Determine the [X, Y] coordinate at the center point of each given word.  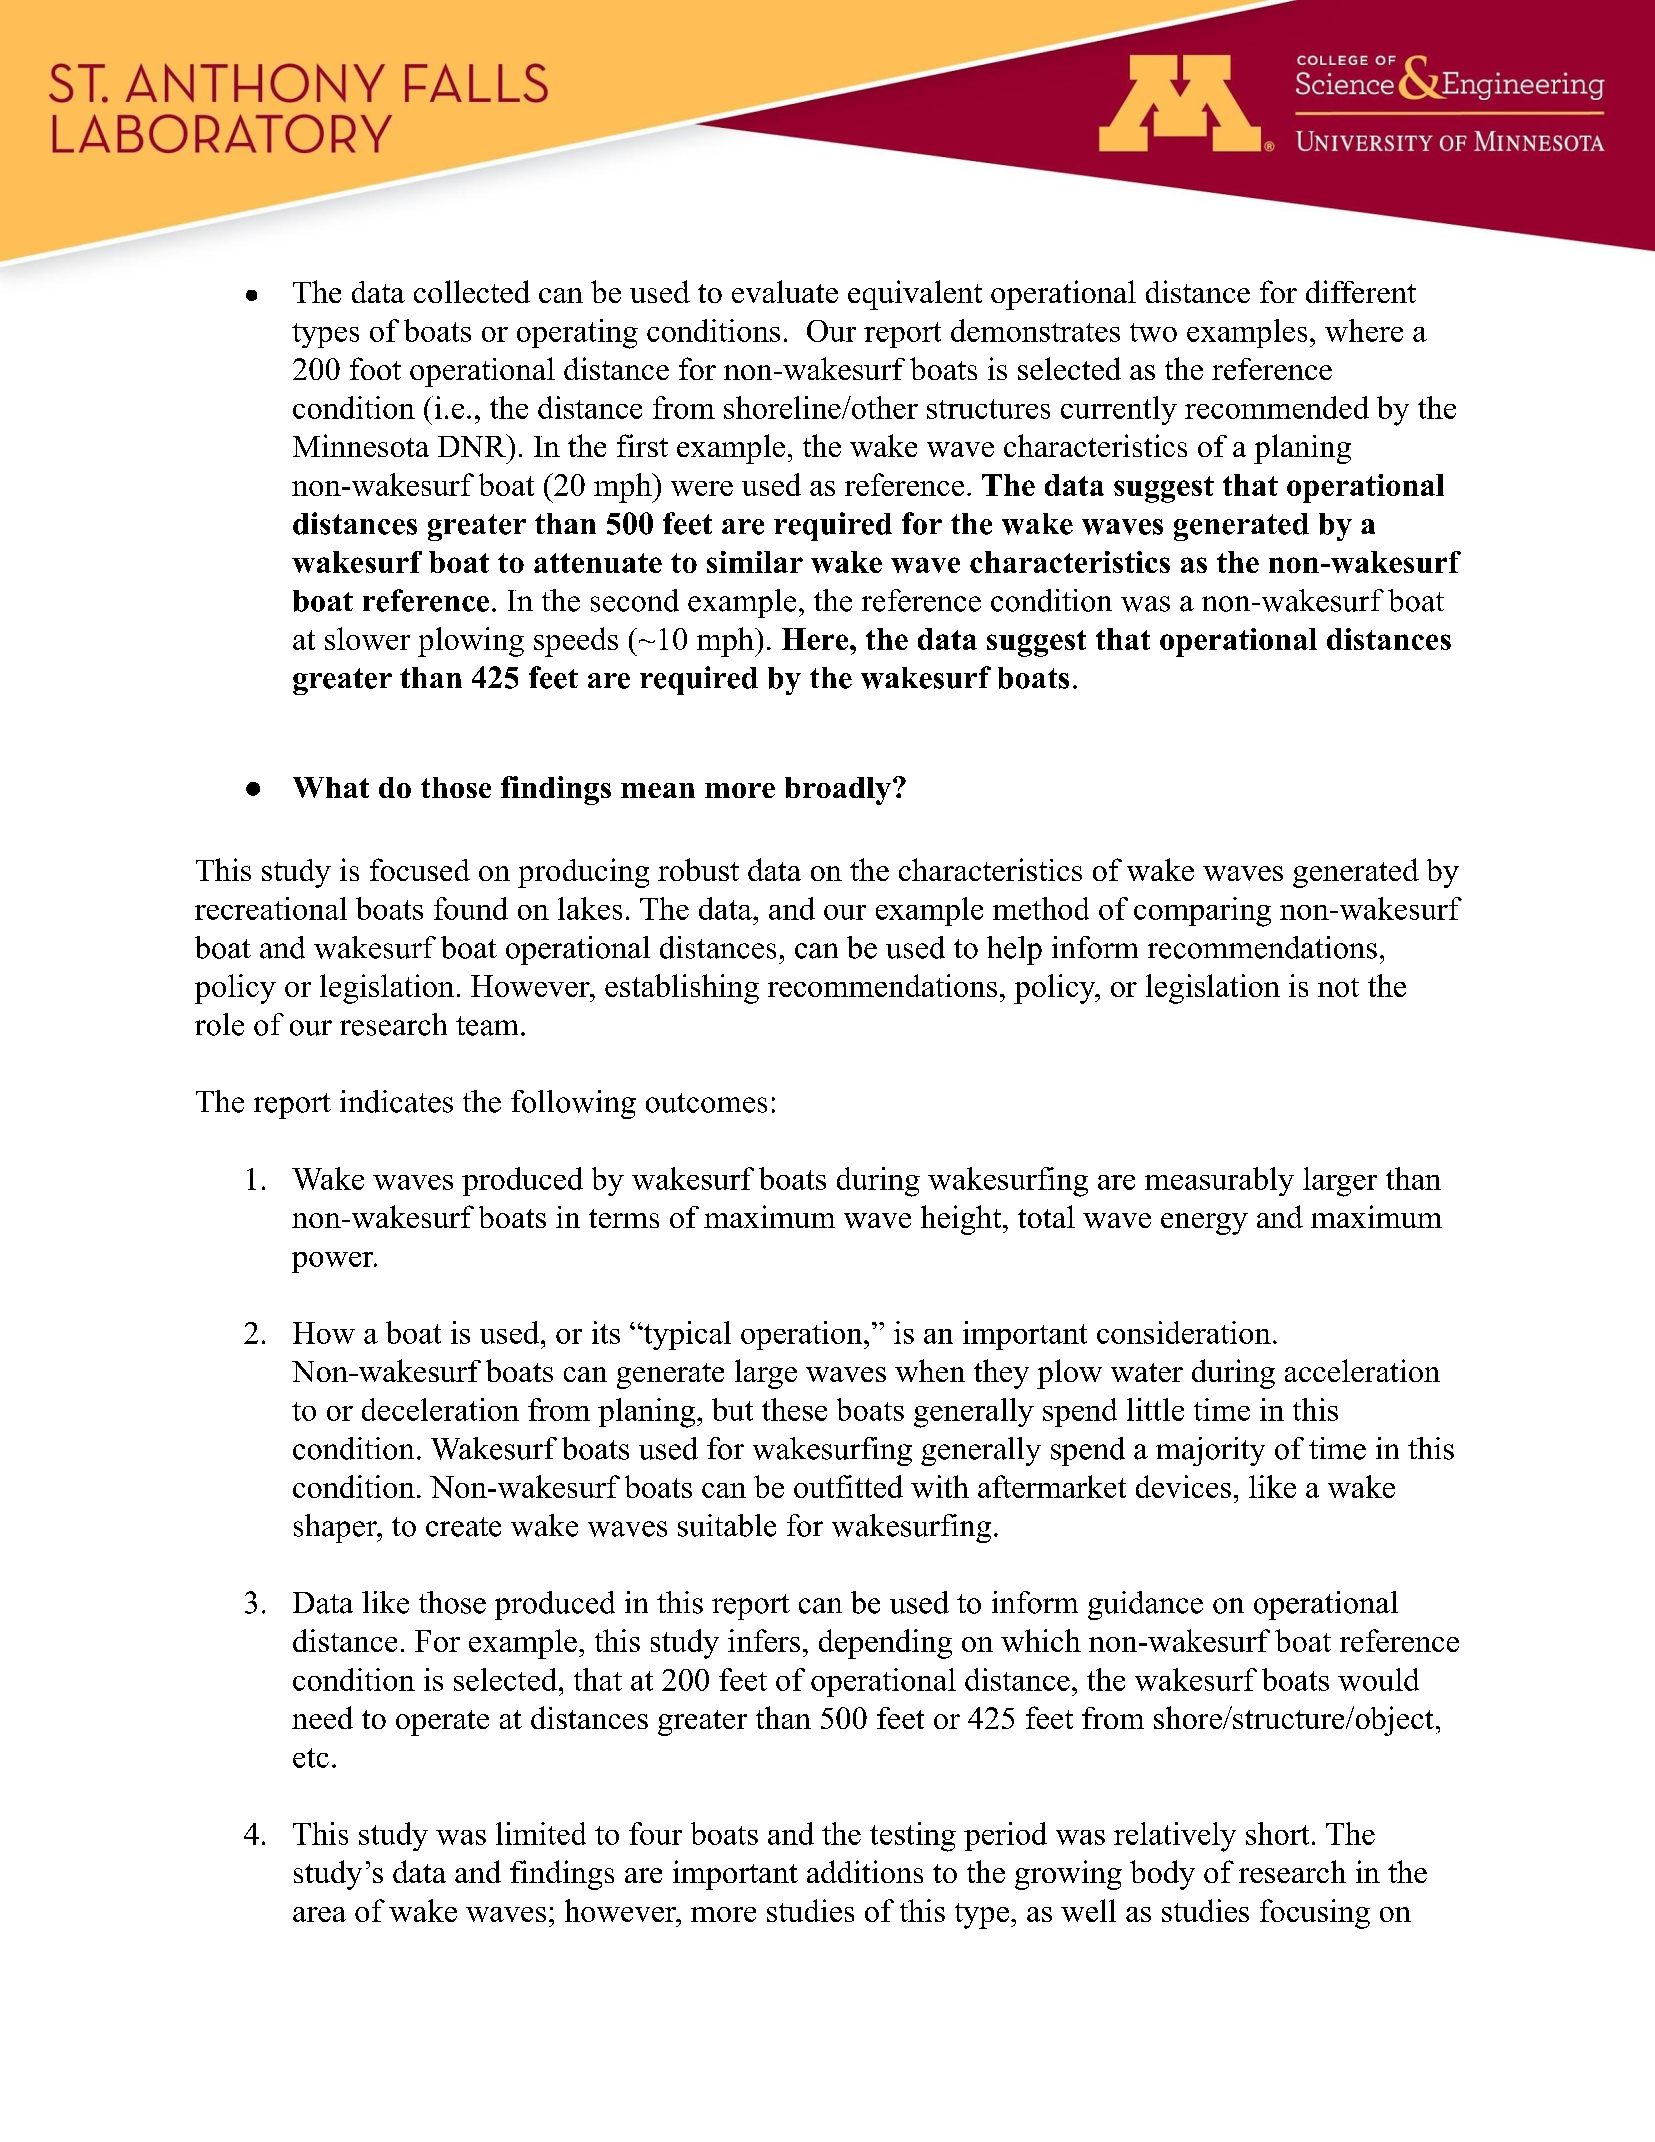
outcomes [706, 1103]
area [319, 1914]
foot [375, 368]
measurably [1219, 1181]
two [1153, 332]
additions [865, 1871]
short [1277, 1833]
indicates [396, 1101]
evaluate [785, 291]
